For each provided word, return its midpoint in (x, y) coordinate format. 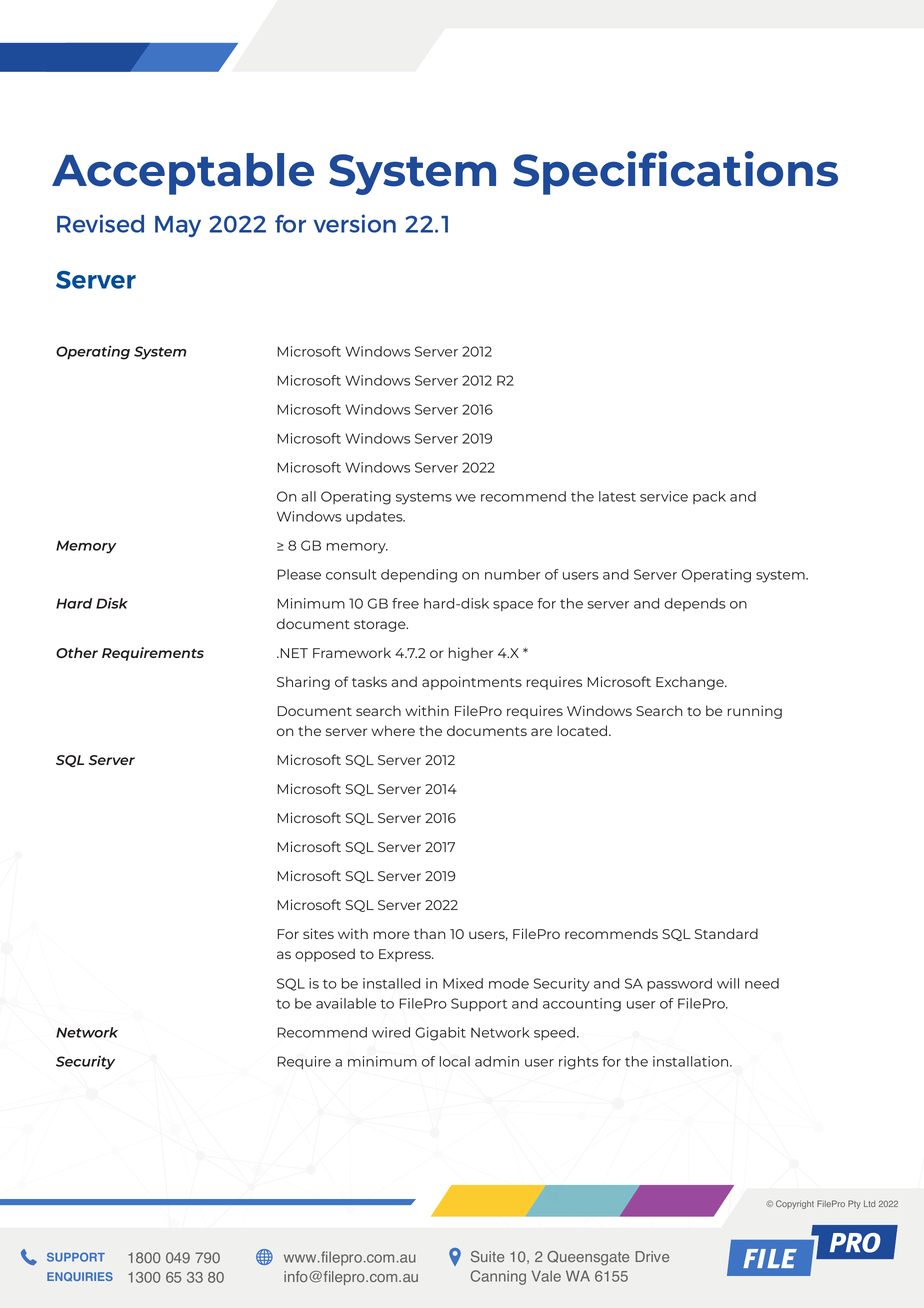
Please (299, 574)
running (755, 712)
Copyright (795, 1204)
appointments (472, 683)
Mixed (463, 983)
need (762, 983)
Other (77, 652)
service (664, 496)
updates (375, 517)
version (355, 223)
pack (709, 497)
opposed (325, 955)
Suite (487, 1256)
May (178, 226)
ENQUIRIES (80, 1276)
